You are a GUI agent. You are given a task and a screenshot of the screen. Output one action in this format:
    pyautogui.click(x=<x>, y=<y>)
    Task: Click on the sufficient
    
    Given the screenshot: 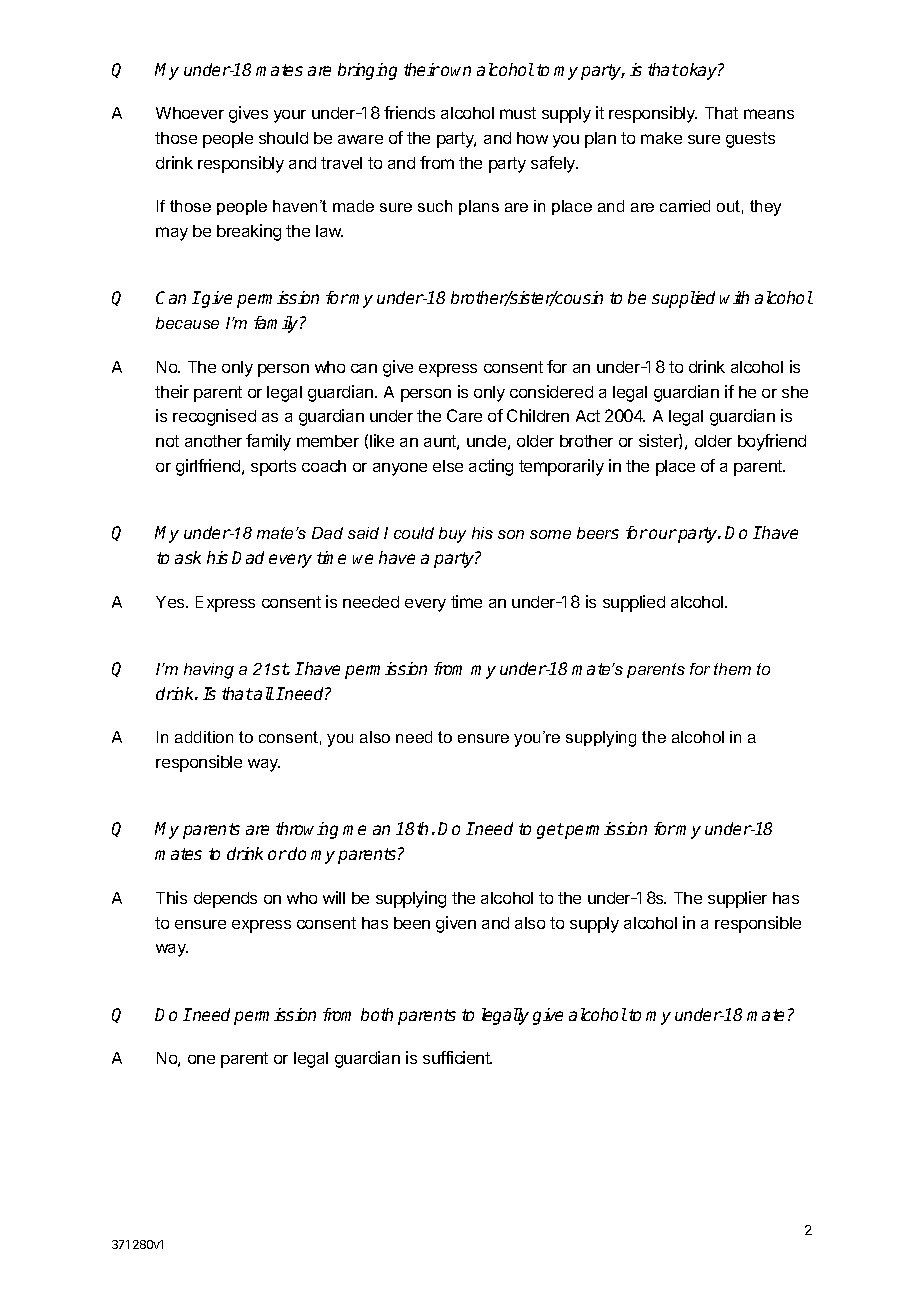 What is the action you would take?
    pyautogui.click(x=457, y=1057)
